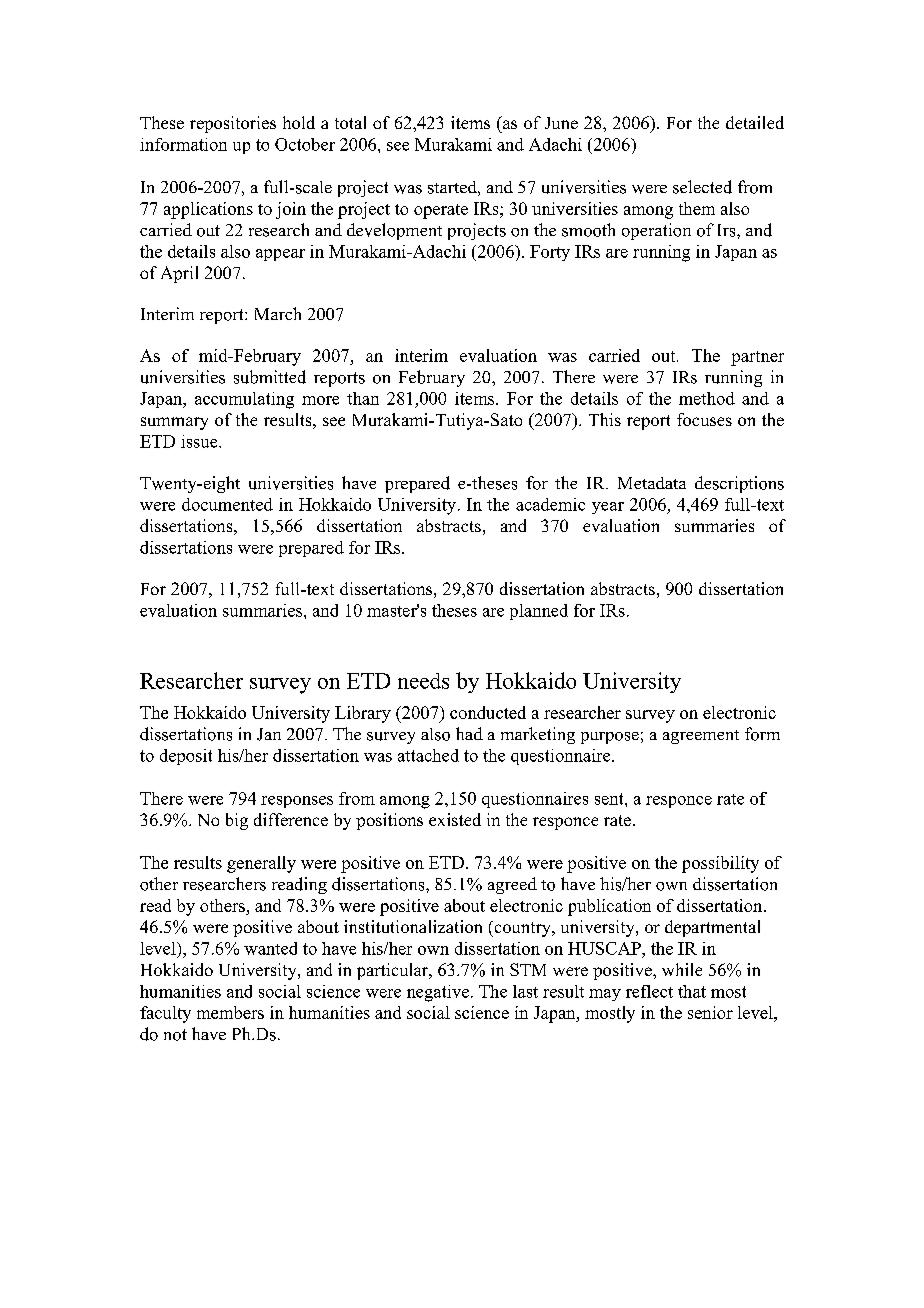 This image has height=1308, width=924. I want to click on negative, so click(438, 993).
